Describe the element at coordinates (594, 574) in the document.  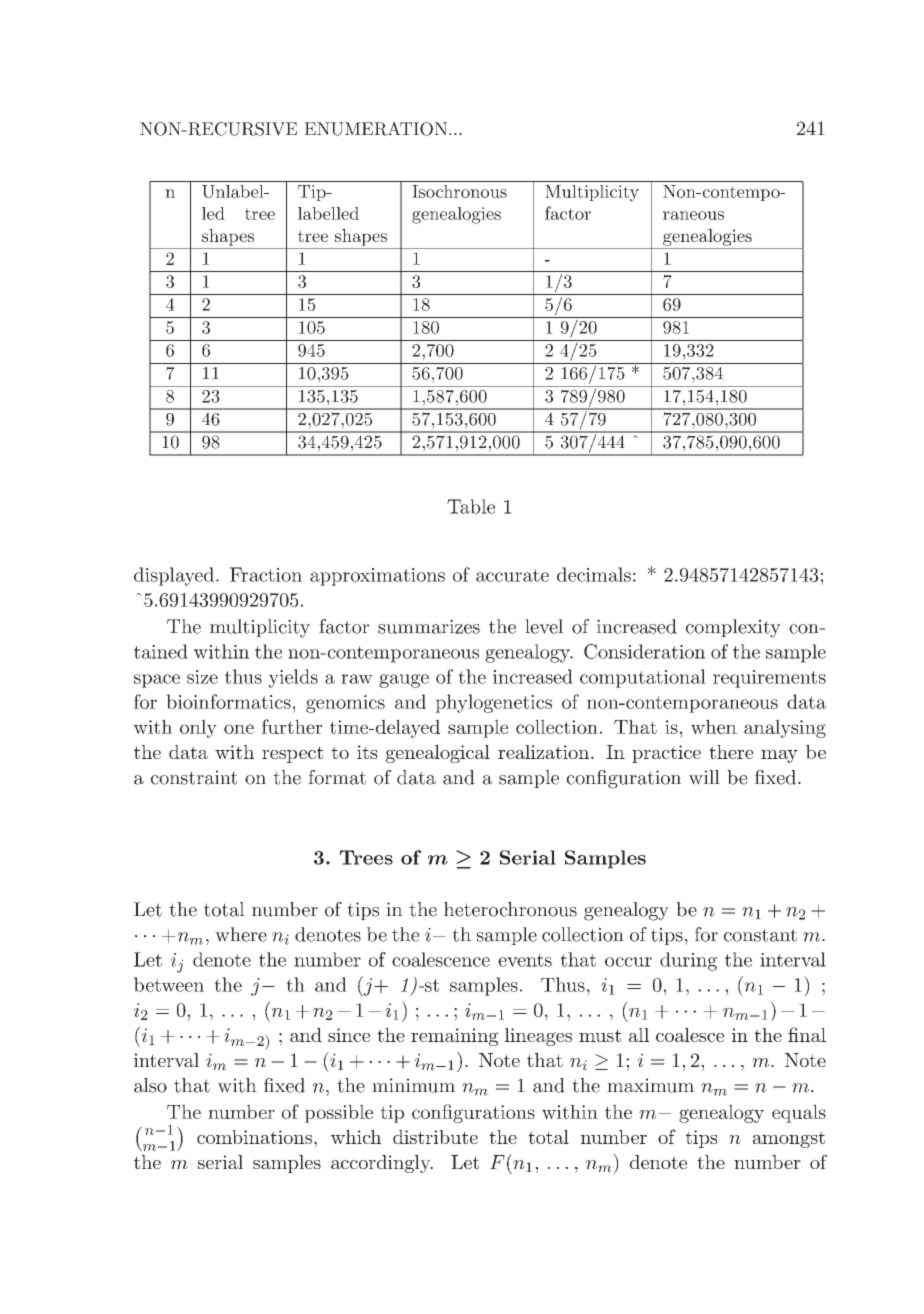
I see `decimals` at that location.
